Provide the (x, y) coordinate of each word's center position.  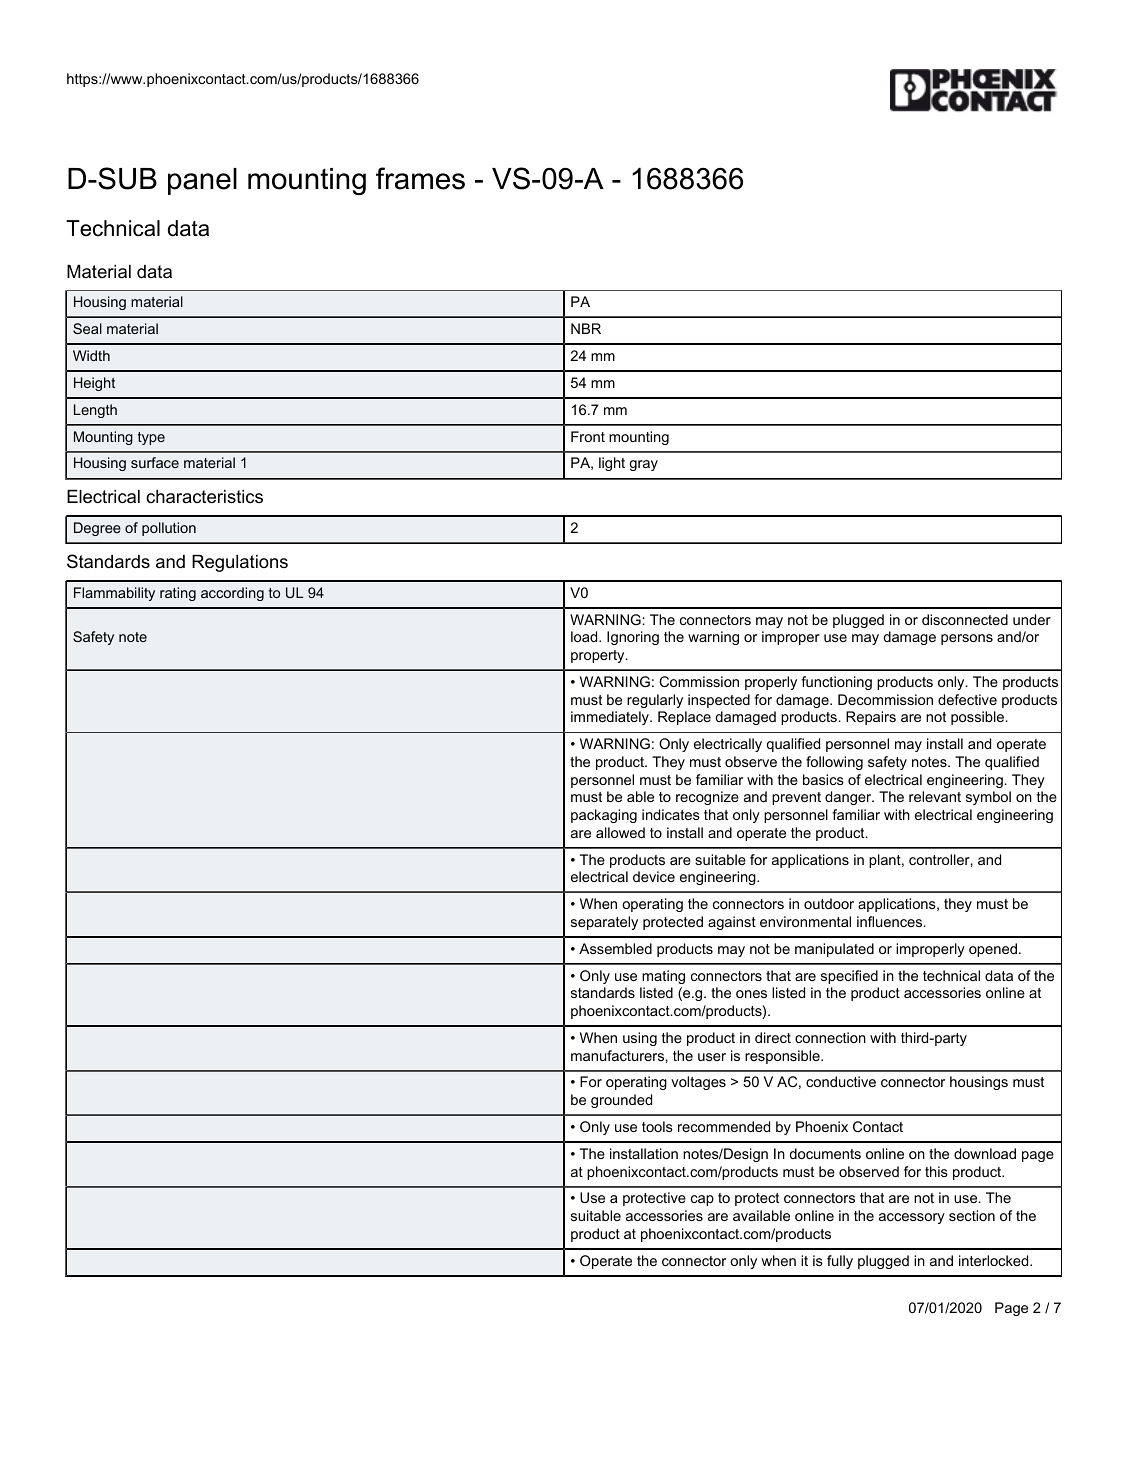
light (612, 464)
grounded (621, 1101)
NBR (586, 328)
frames (420, 178)
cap (702, 1200)
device (654, 876)
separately (604, 923)
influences (891, 921)
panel (202, 181)
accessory (912, 1218)
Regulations (240, 563)
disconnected (965, 619)
